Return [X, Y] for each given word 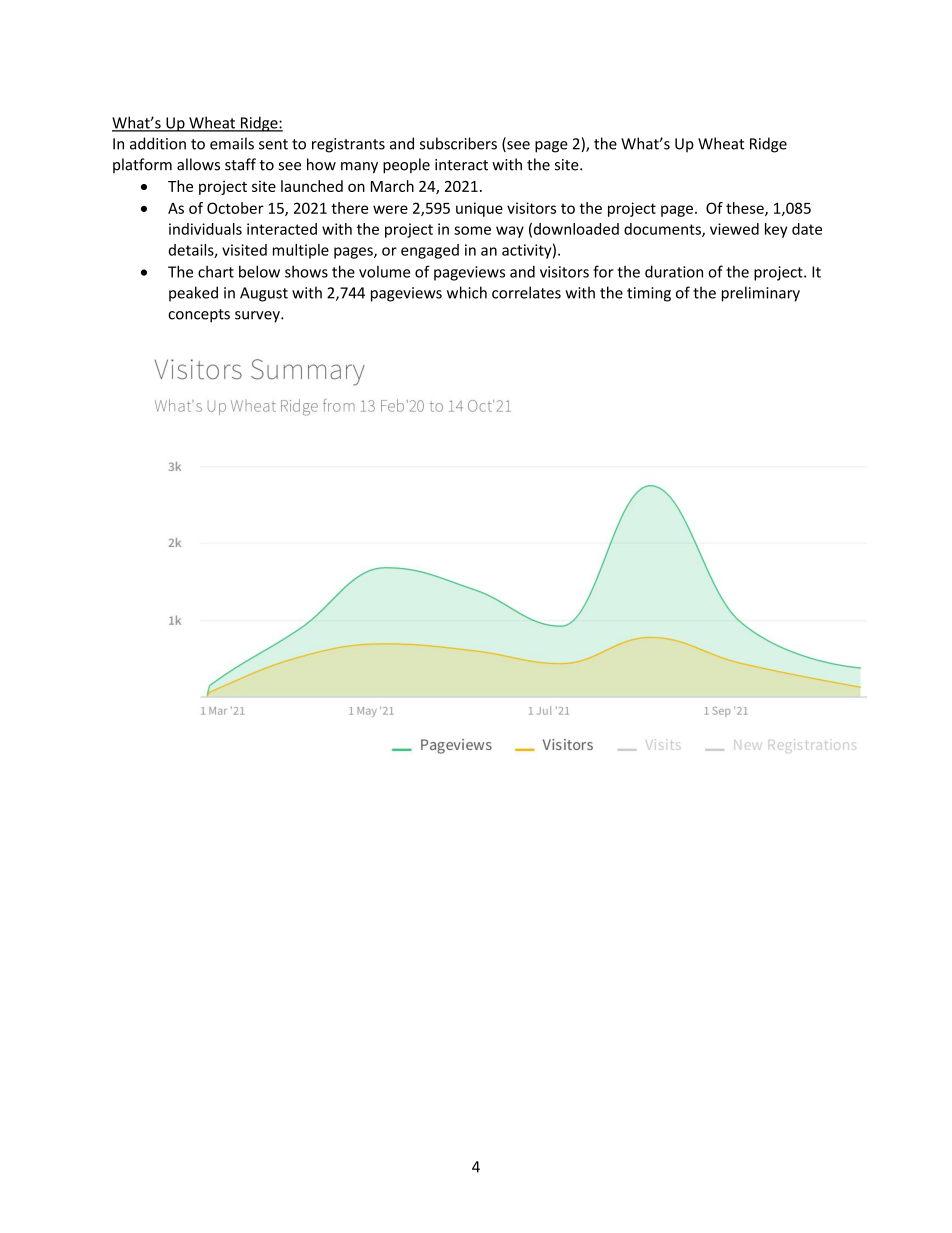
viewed [734, 229]
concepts [199, 316]
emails [232, 143]
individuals [205, 229]
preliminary [761, 294]
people [406, 166]
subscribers [458, 143]
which [467, 292]
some [472, 230]
